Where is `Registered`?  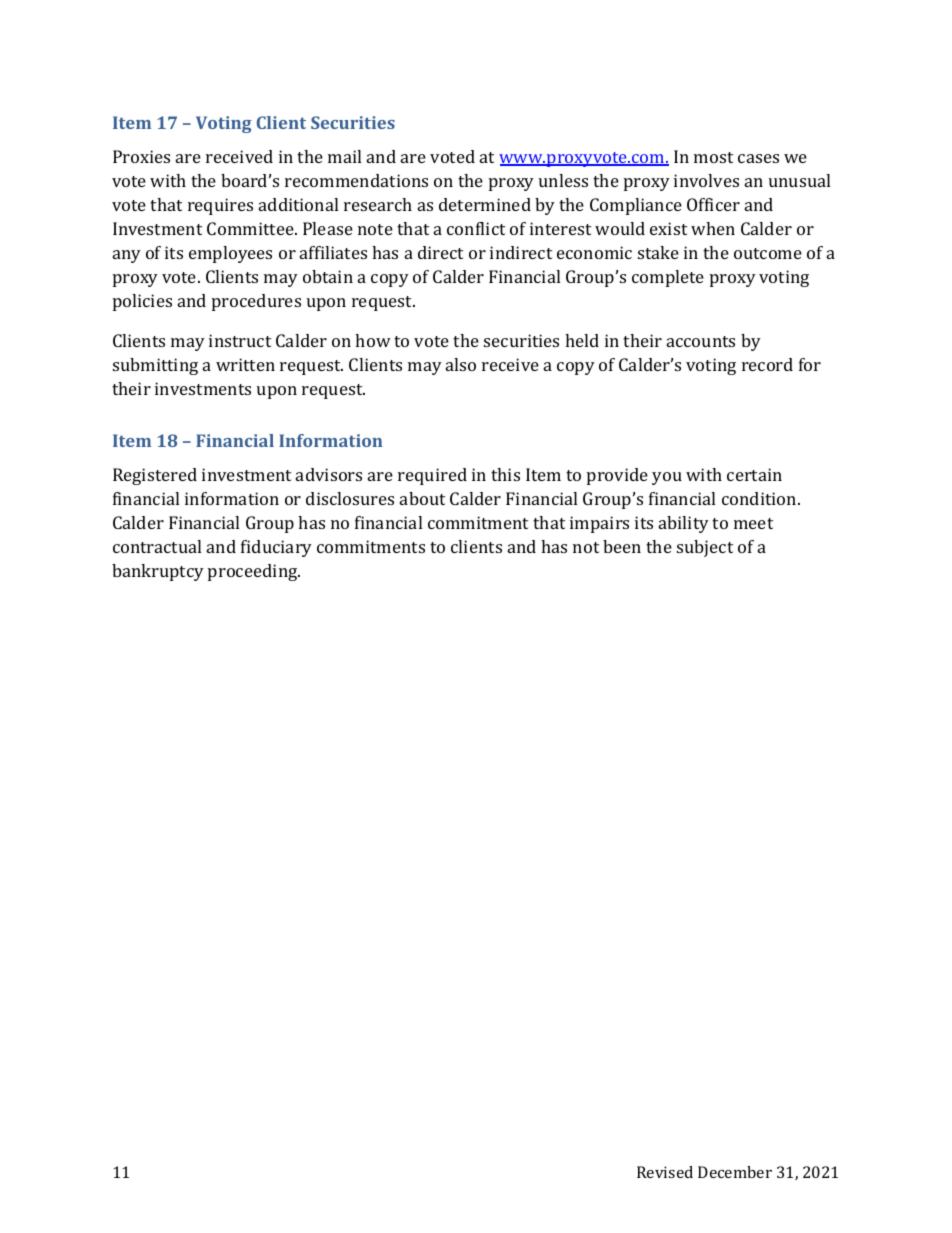
Registered is located at coordinates (155, 476).
